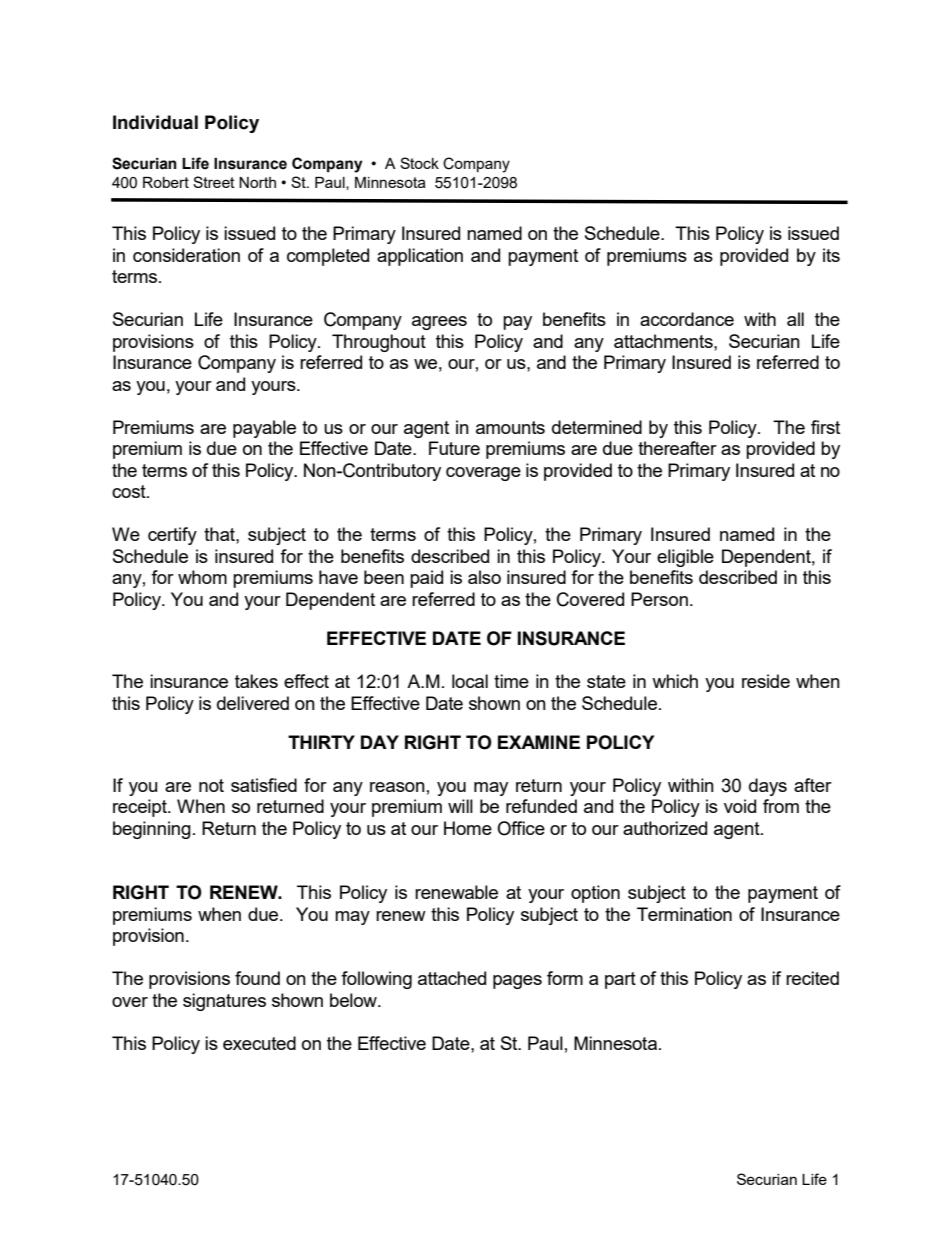  I want to click on signatures, so click(224, 1002).
